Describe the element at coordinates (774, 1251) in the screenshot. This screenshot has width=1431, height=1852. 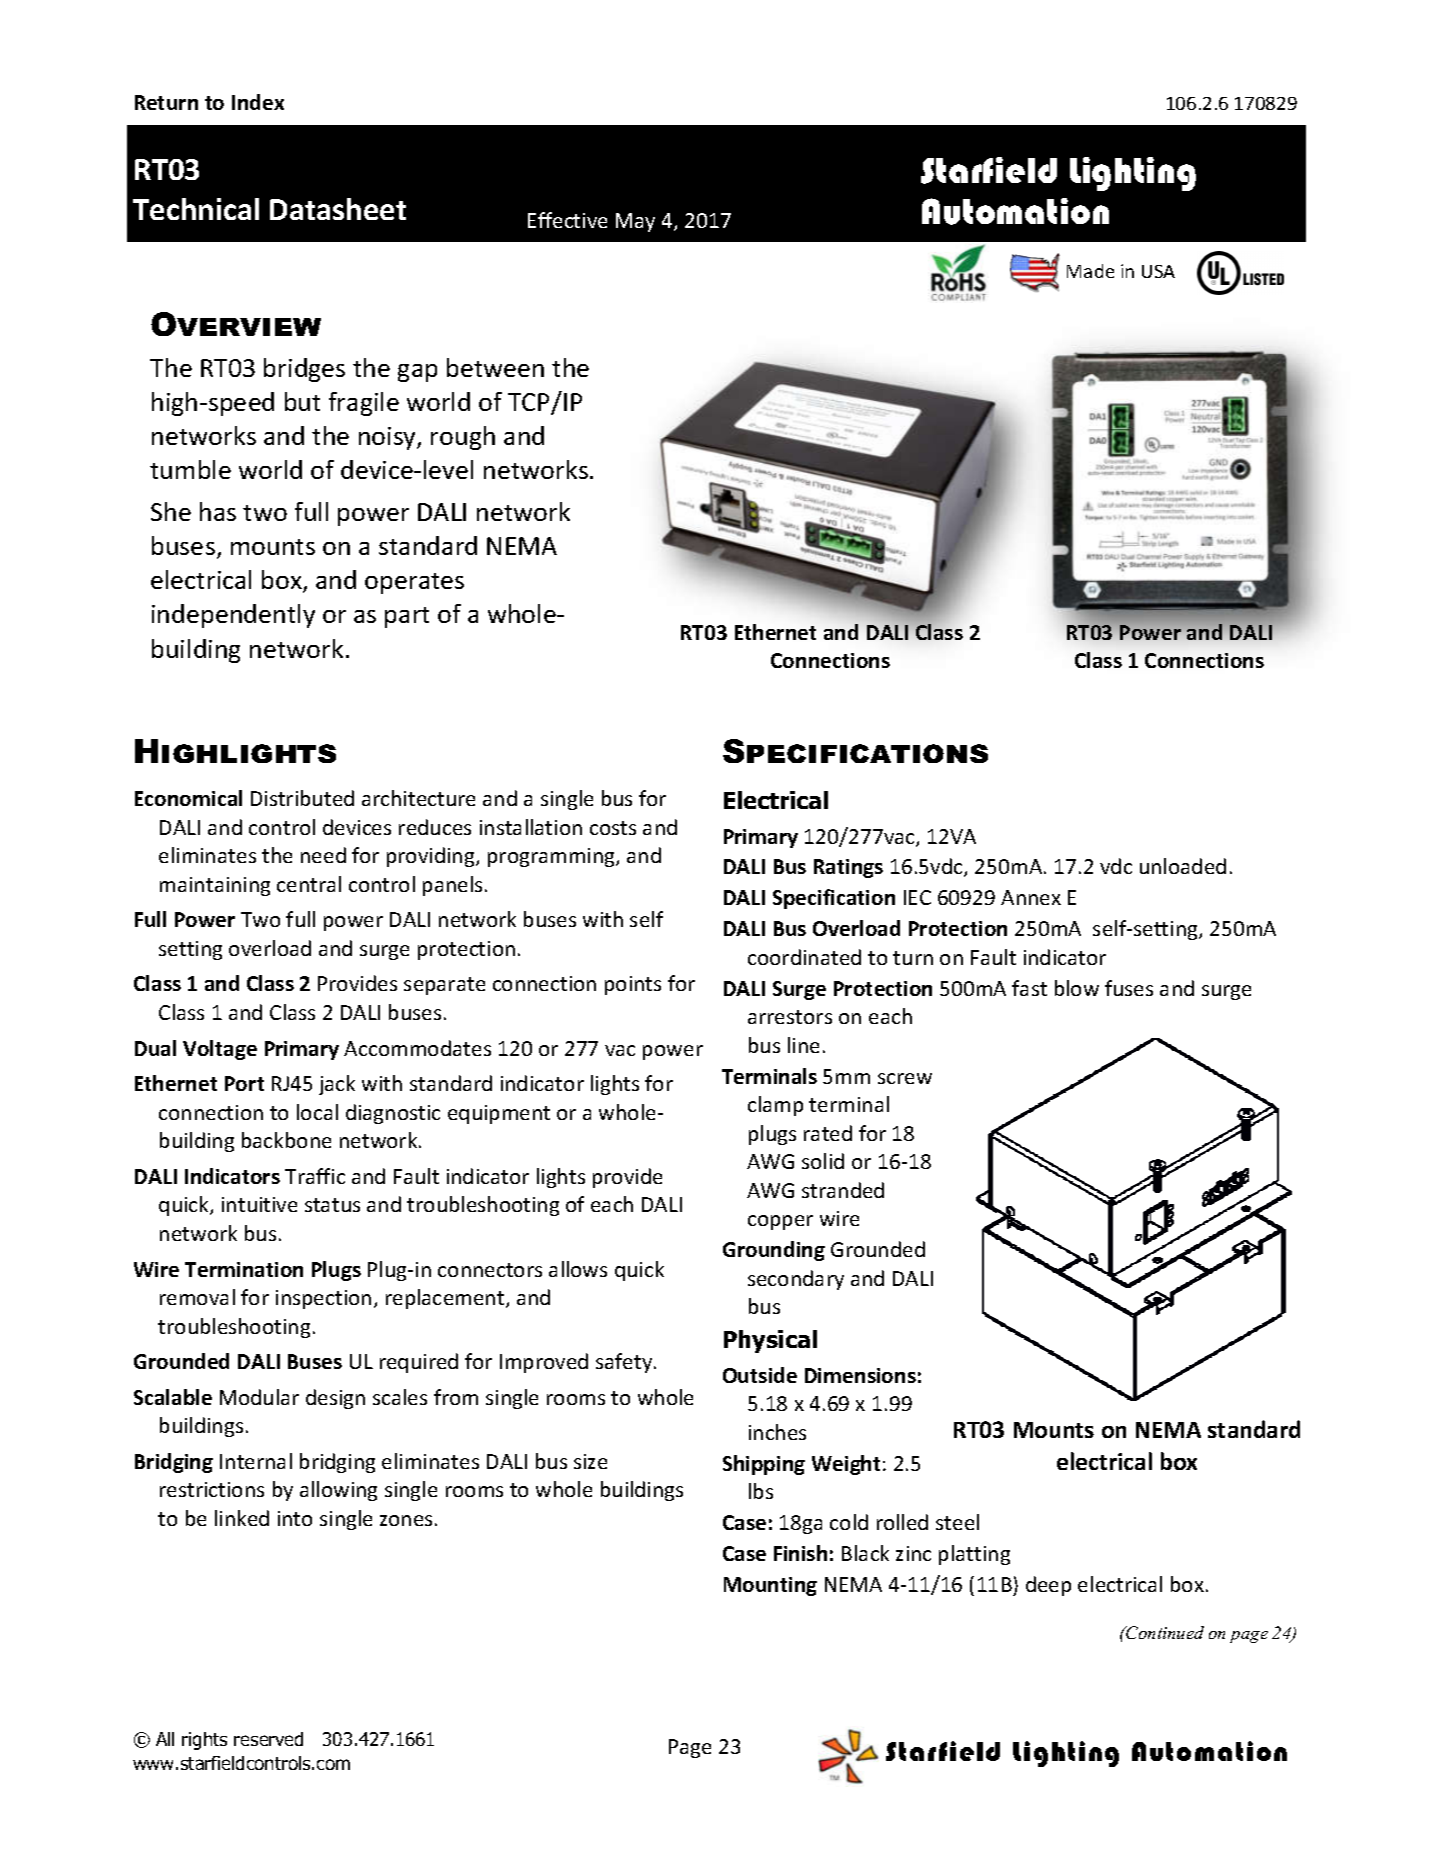
I see `Grounding` at that location.
